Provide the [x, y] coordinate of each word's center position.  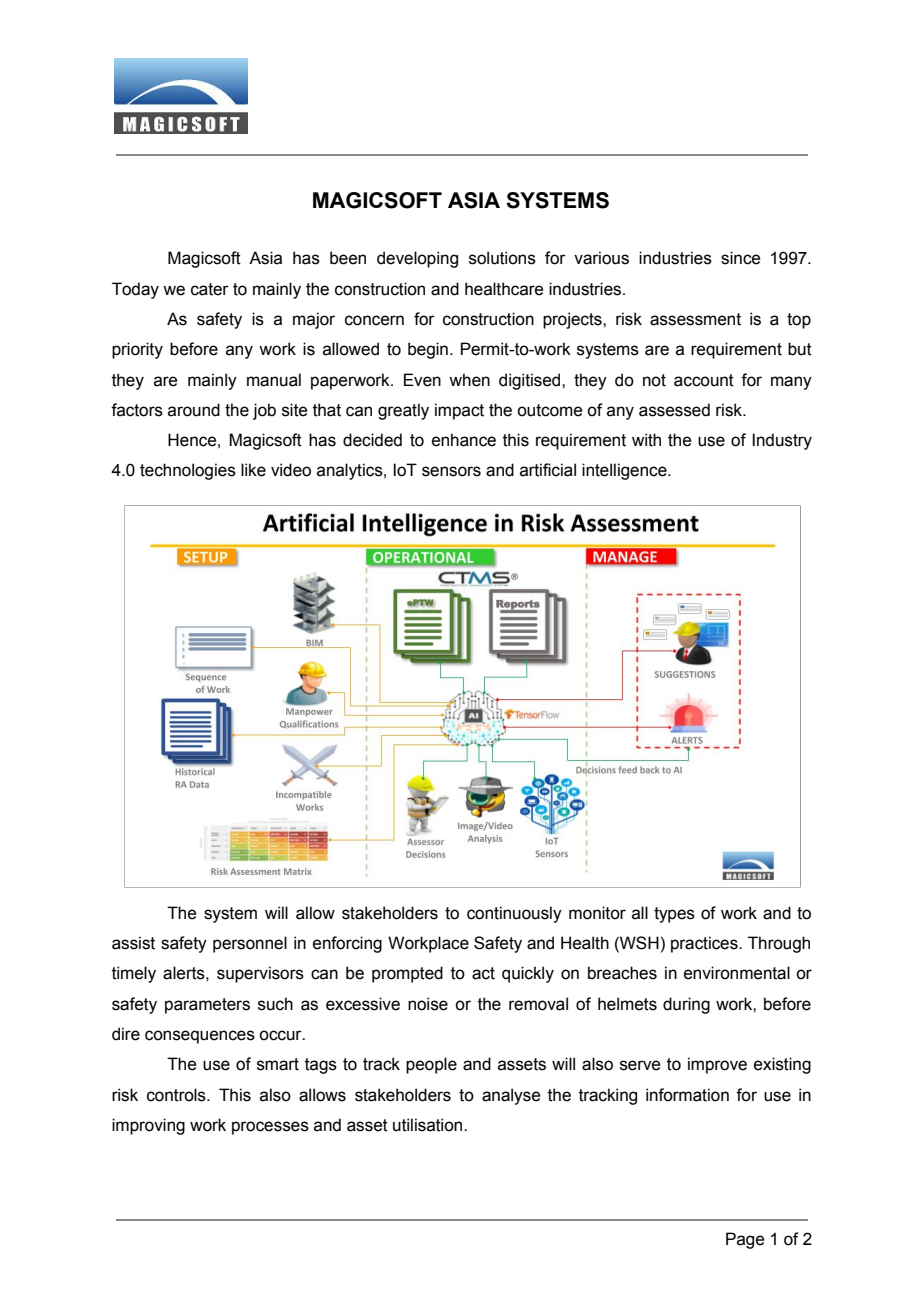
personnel [250, 944]
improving [148, 1126]
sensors [451, 471]
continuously [514, 914]
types [674, 915]
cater [210, 289]
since [740, 258]
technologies [188, 471]
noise [428, 1004]
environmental [737, 973]
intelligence [625, 471]
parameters [207, 1006]
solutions [502, 258]
